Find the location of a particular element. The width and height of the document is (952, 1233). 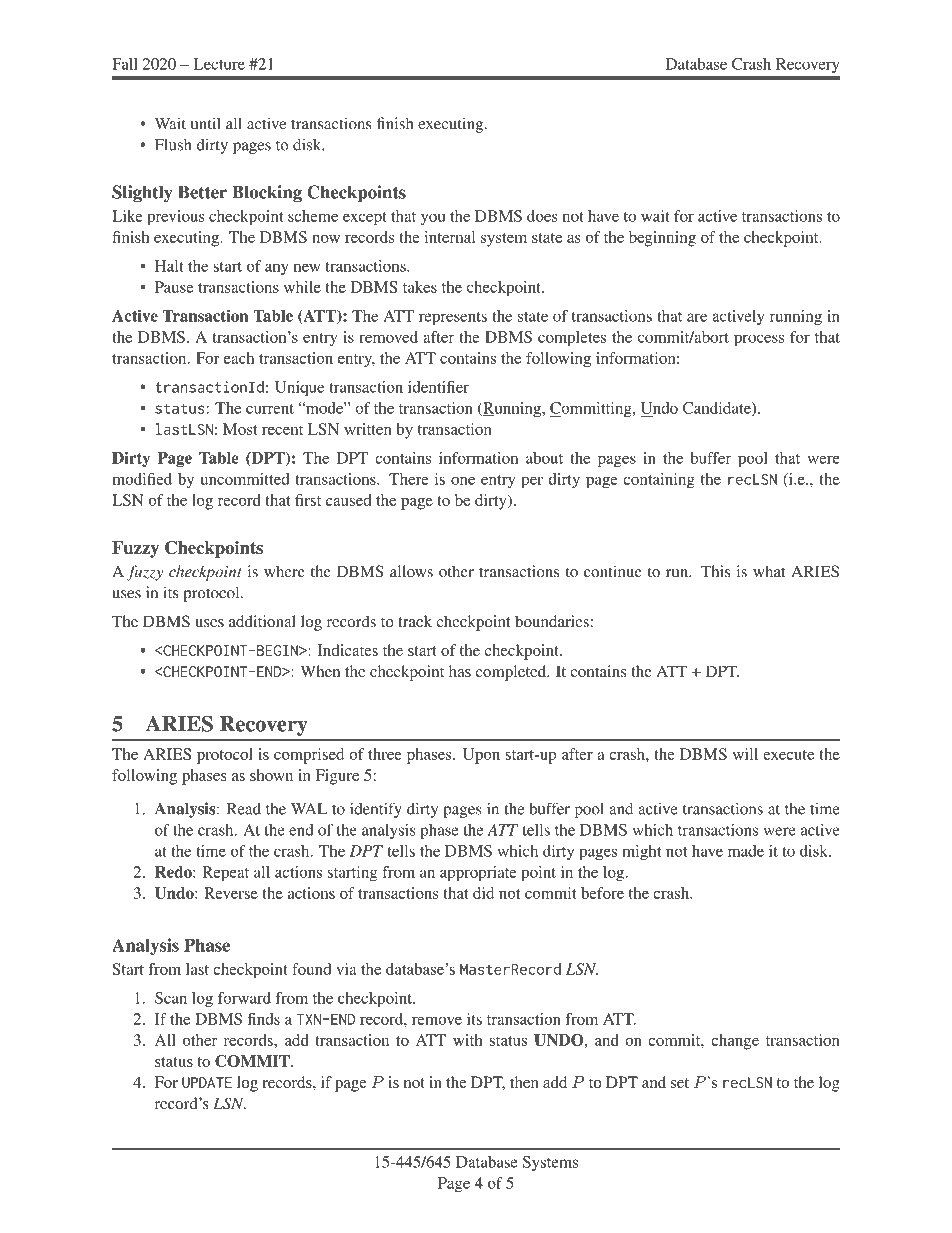

you is located at coordinates (433, 219).
